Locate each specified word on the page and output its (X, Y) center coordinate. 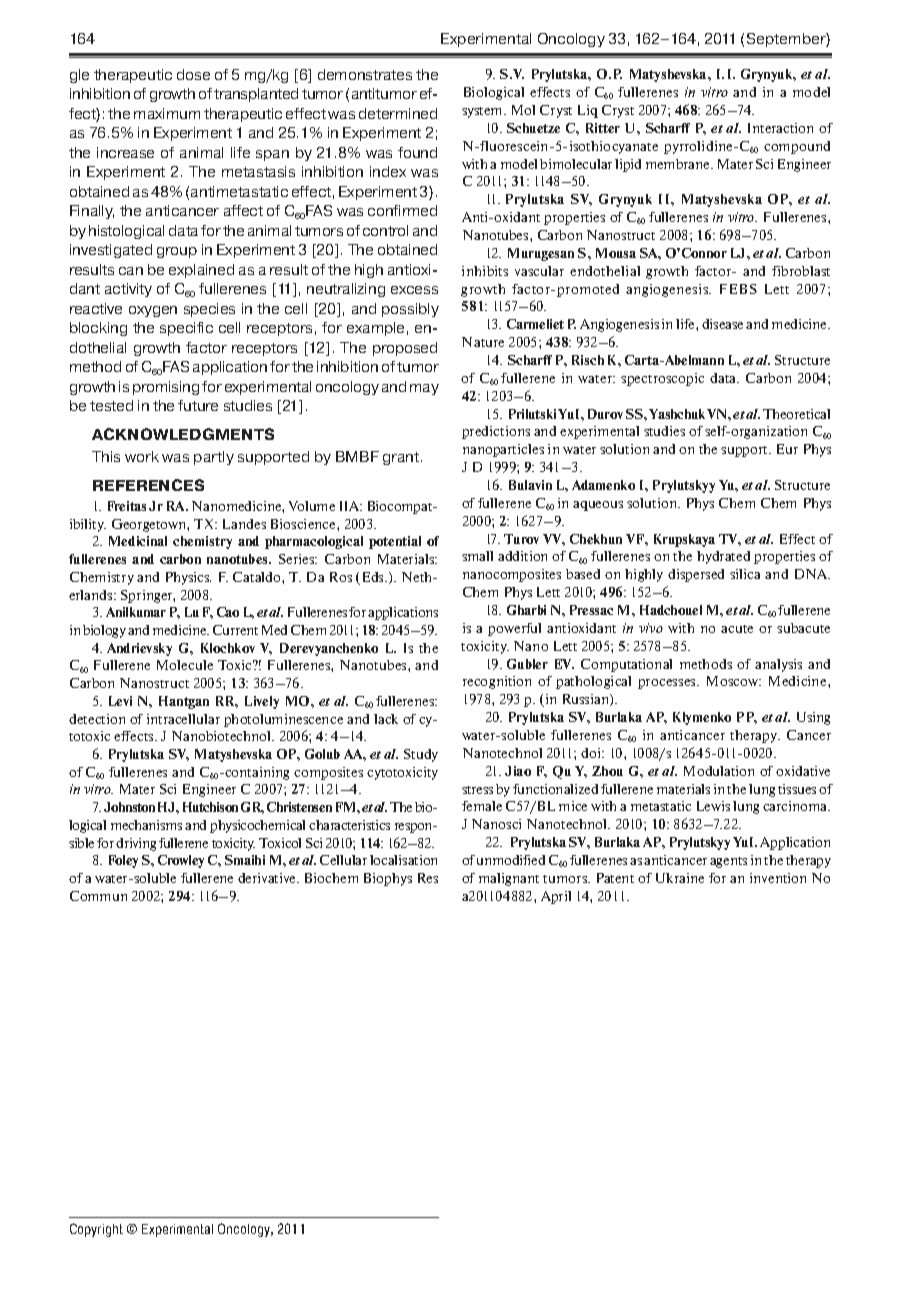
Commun (98, 896)
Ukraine (680, 878)
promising (166, 388)
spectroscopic (662, 379)
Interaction (780, 128)
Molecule (185, 665)
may (424, 389)
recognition (497, 682)
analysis (778, 665)
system (483, 112)
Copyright (96, 1230)
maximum (167, 113)
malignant (509, 879)
